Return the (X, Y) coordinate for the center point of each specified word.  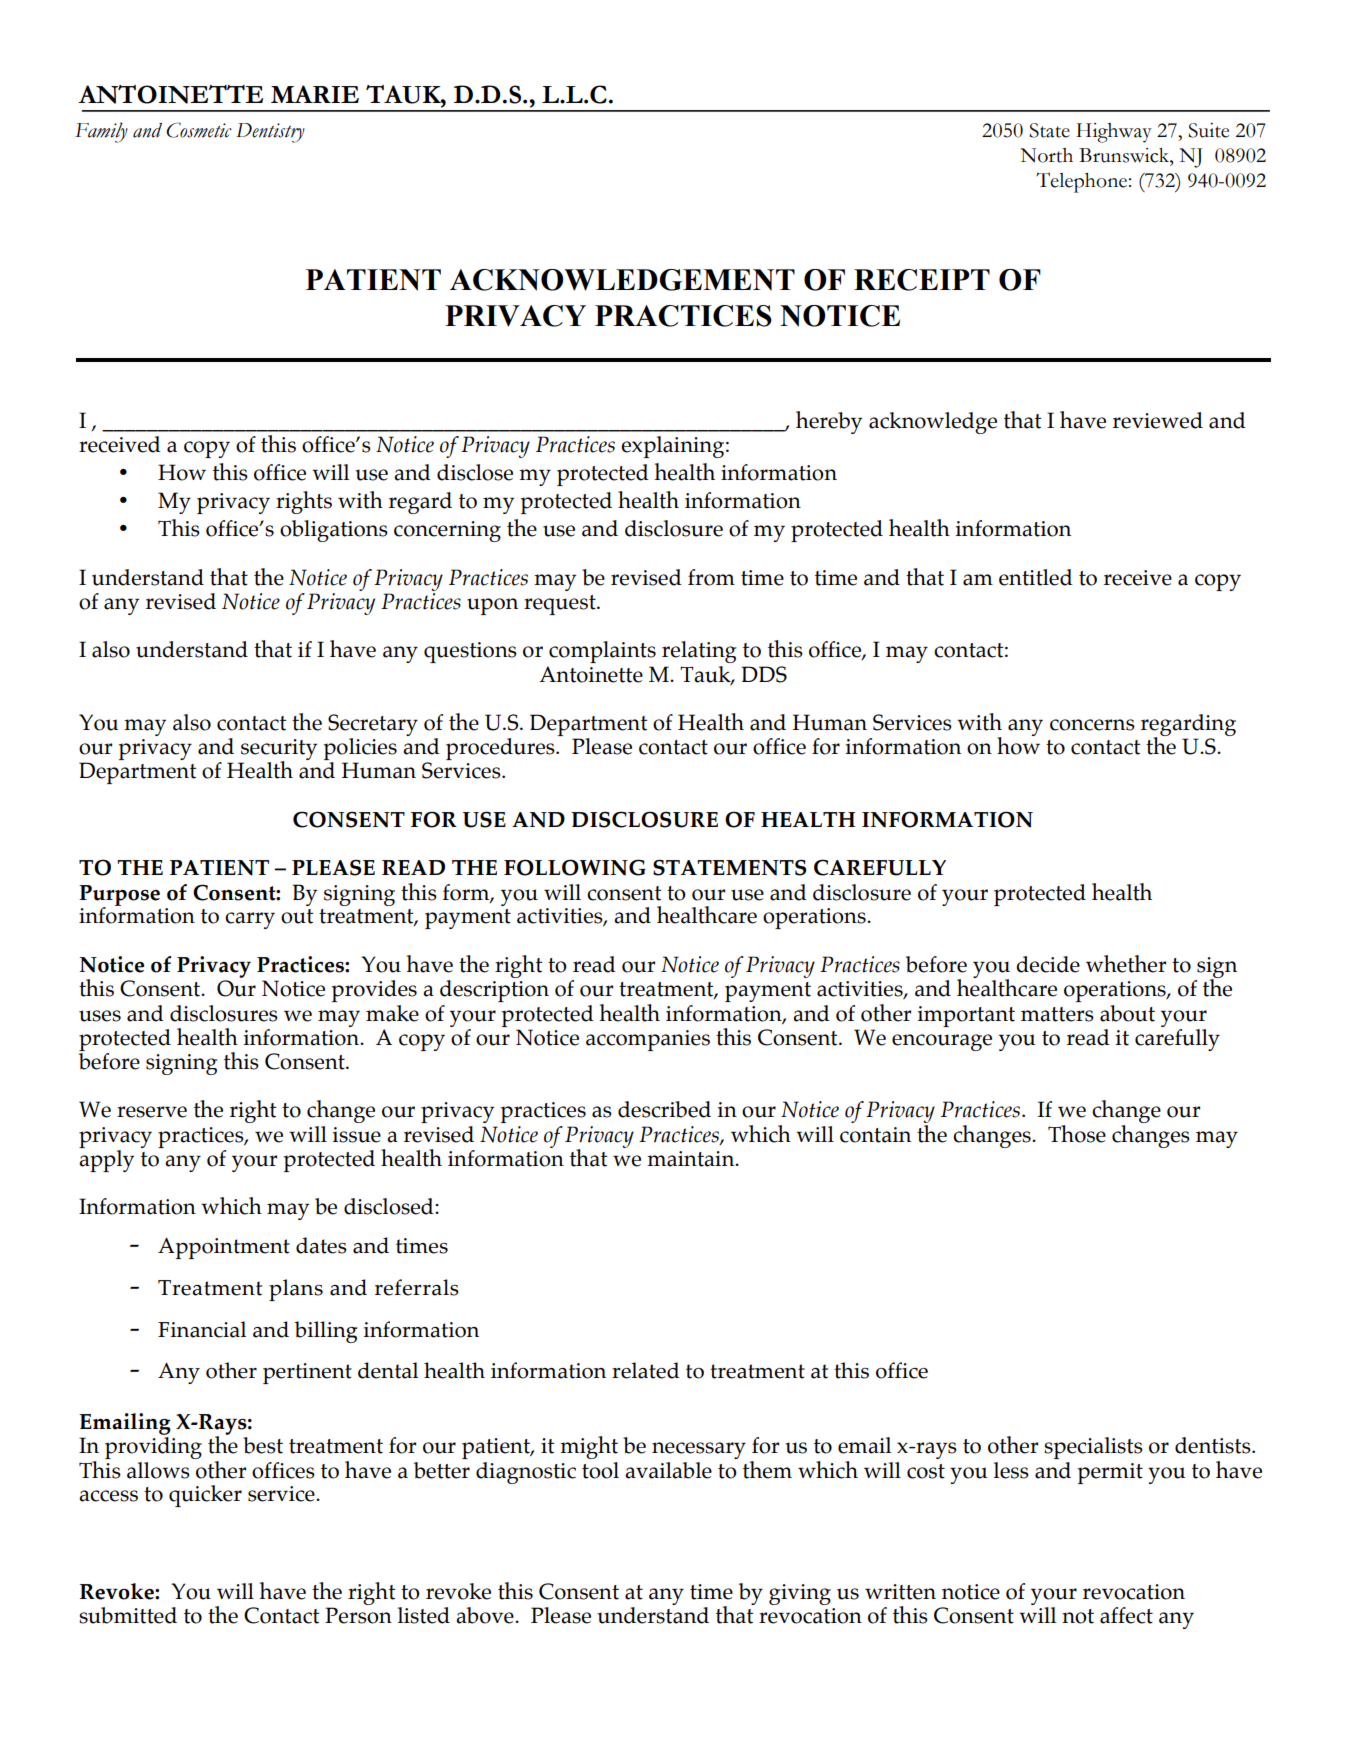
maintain (692, 1159)
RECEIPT (922, 280)
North (1046, 155)
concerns (1092, 725)
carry (250, 920)
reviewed (1158, 420)
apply (106, 1161)
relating (699, 652)
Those (1077, 1134)
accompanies (648, 1040)
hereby (829, 422)
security (279, 750)
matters (1057, 1014)
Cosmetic (199, 130)
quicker (205, 1496)
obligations (334, 531)
